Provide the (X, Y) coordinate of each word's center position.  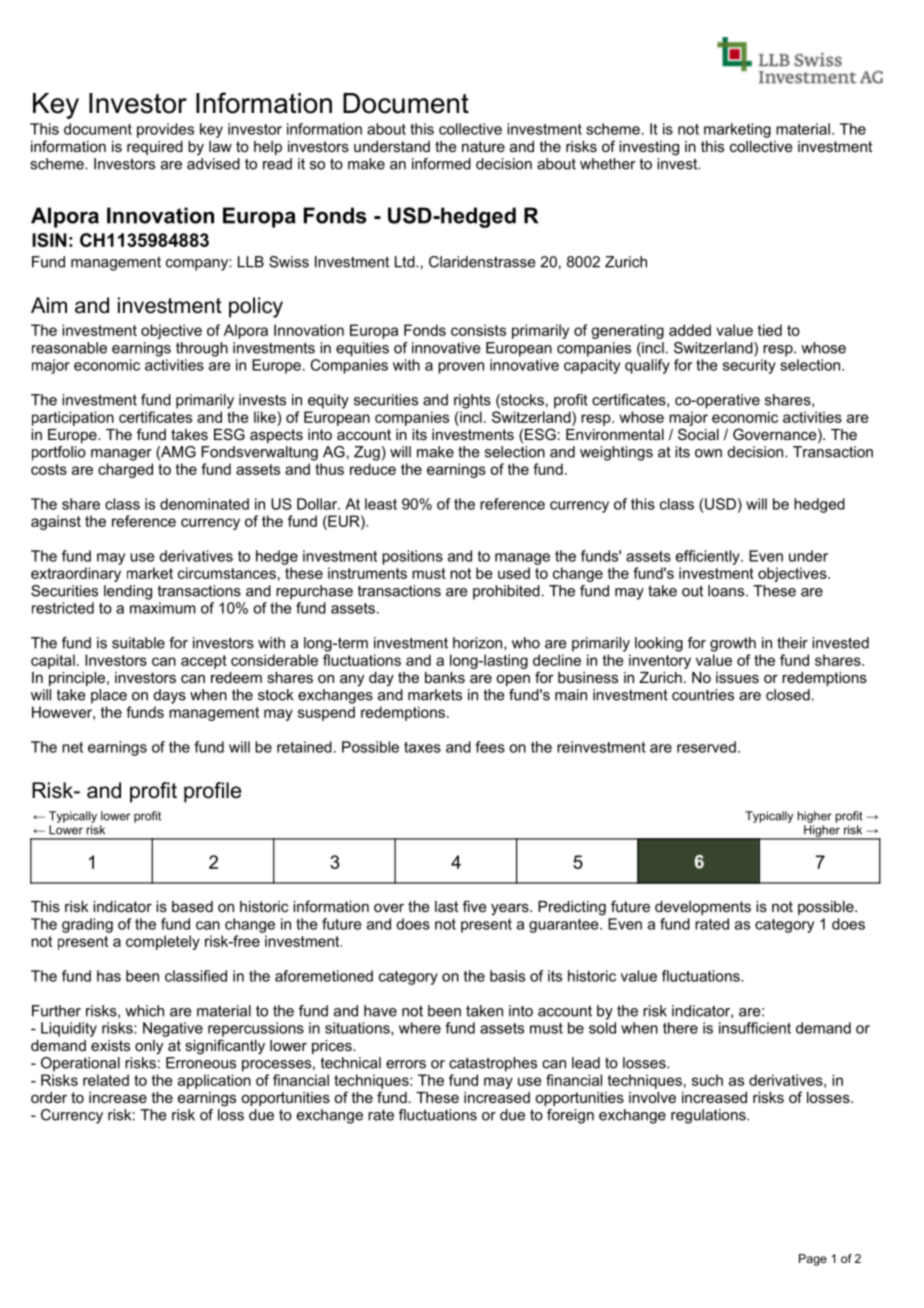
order (49, 1097)
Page (813, 1260)
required (155, 148)
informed (441, 164)
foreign (570, 1116)
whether (607, 164)
